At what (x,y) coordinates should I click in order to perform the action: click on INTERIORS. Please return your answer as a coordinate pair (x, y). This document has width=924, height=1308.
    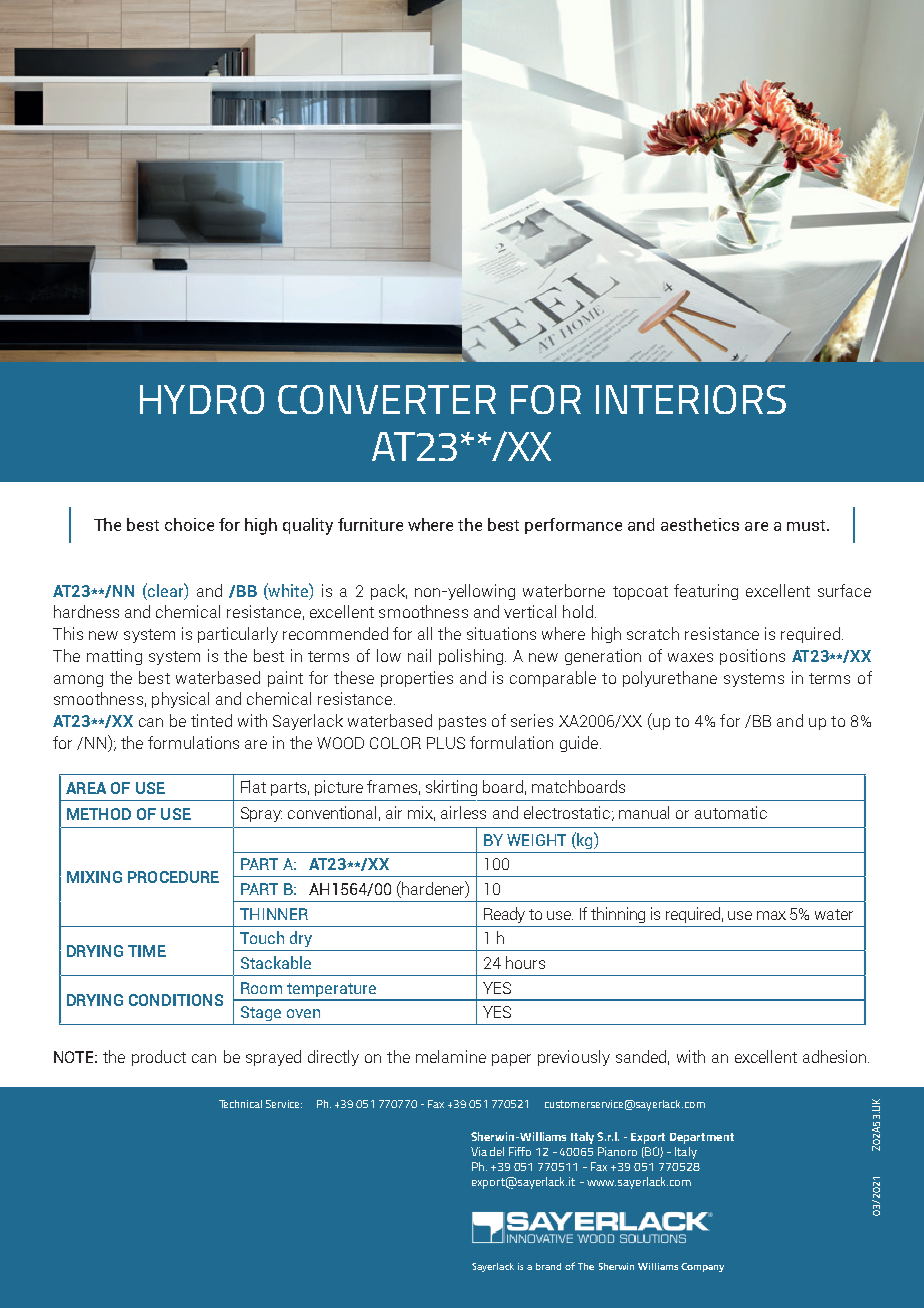
    Looking at the image, I should click on (691, 399).
